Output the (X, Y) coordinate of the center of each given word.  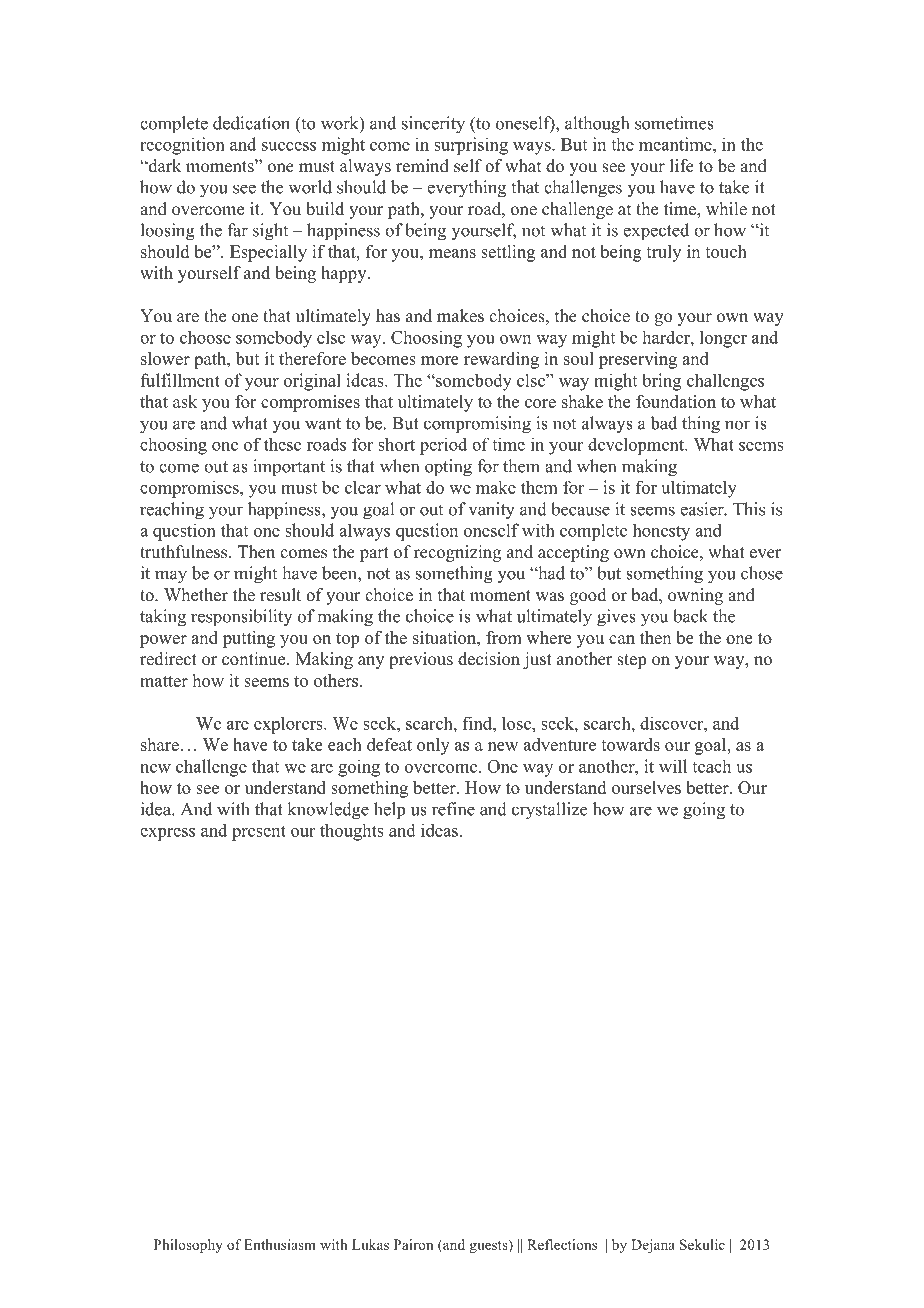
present (259, 833)
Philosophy (188, 1246)
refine (453, 809)
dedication (251, 123)
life (682, 166)
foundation (676, 401)
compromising (477, 425)
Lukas (370, 1244)
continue (255, 659)
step (631, 661)
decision (489, 659)
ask (185, 401)
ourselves (646, 787)
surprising (471, 146)
